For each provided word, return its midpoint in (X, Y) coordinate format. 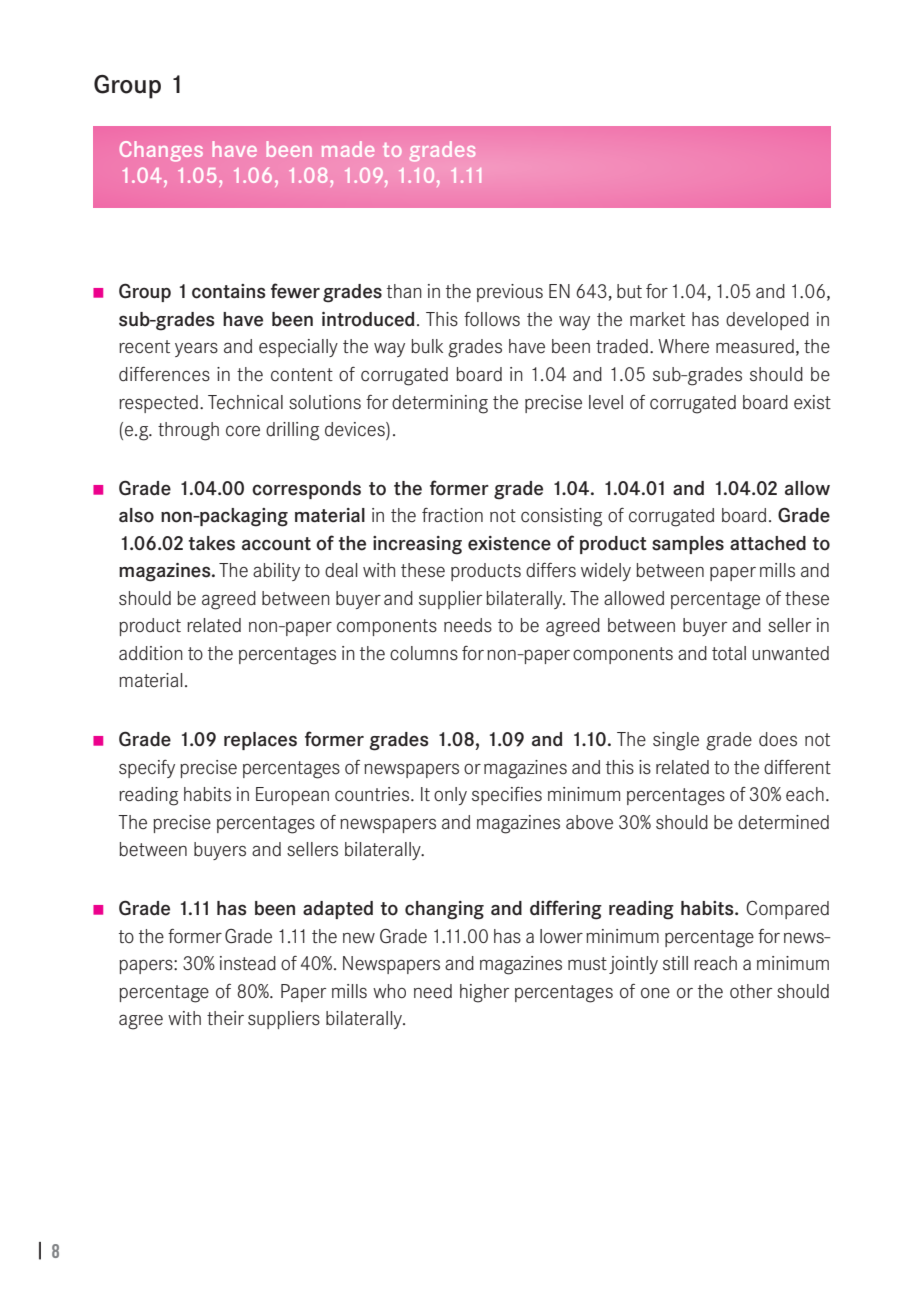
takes (212, 543)
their (225, 1018)
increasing (417, 545)
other (751, 991)
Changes (161, 151)
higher (484, 993)
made (348, 149)
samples (688, 545)
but (629, 291)
